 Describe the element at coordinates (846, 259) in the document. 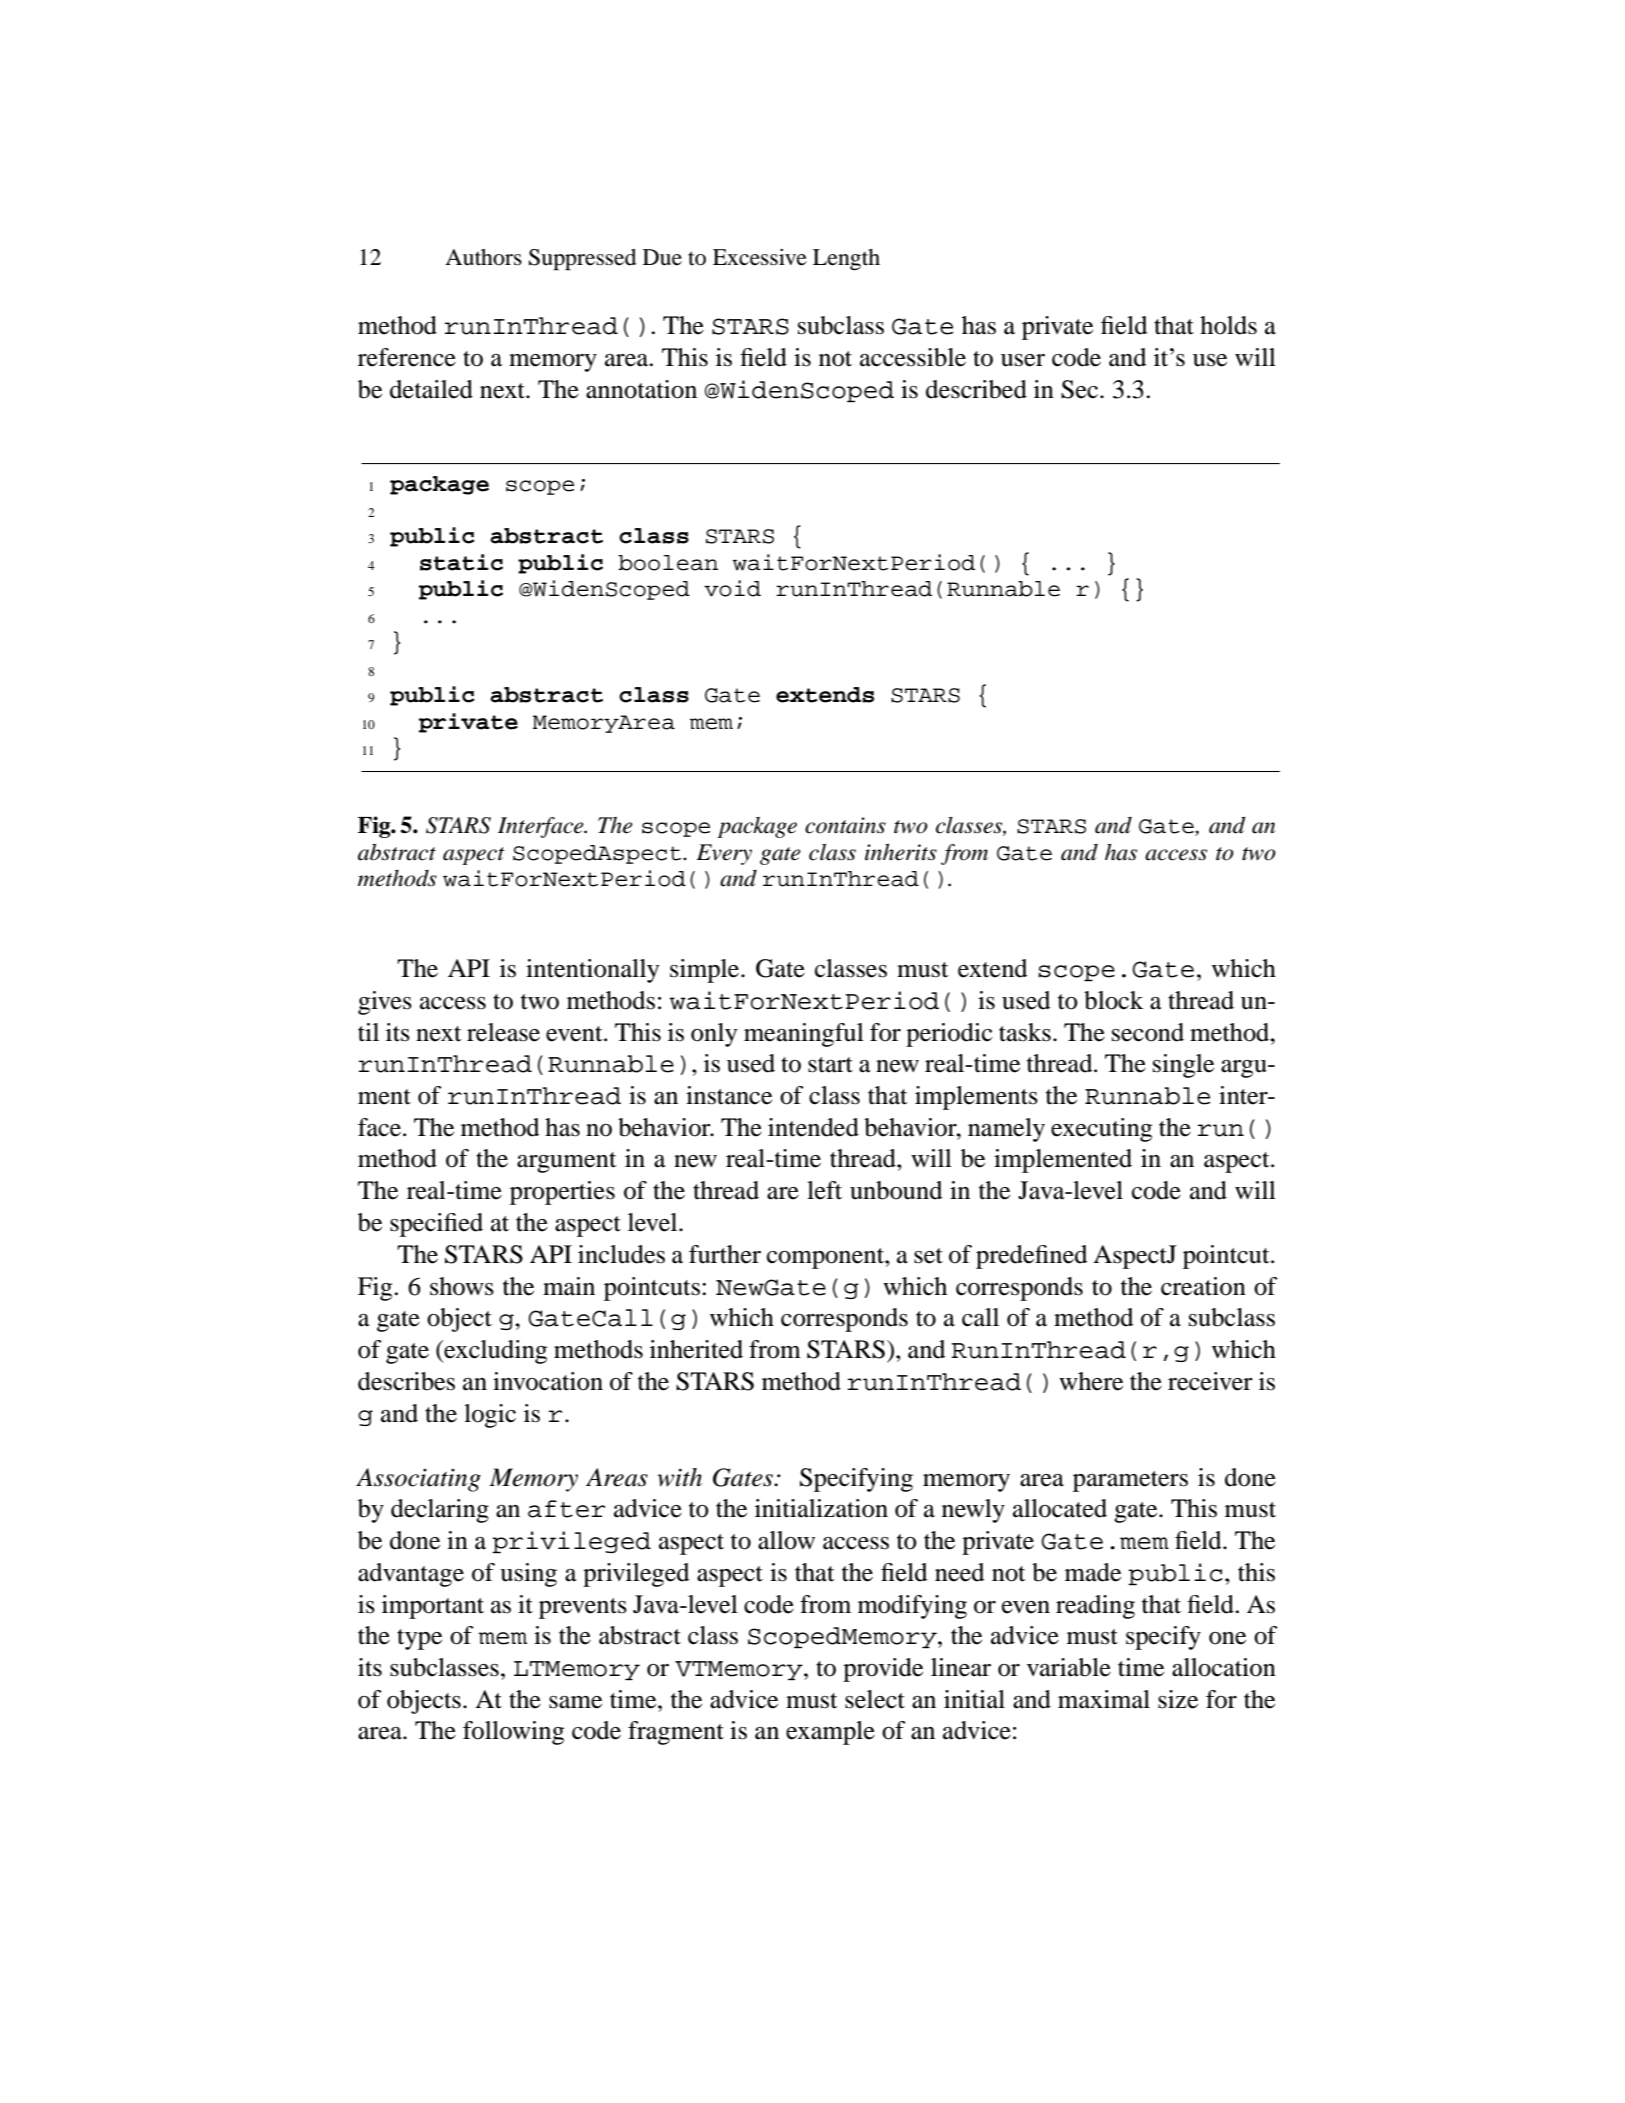

I see `Length` at that location.
